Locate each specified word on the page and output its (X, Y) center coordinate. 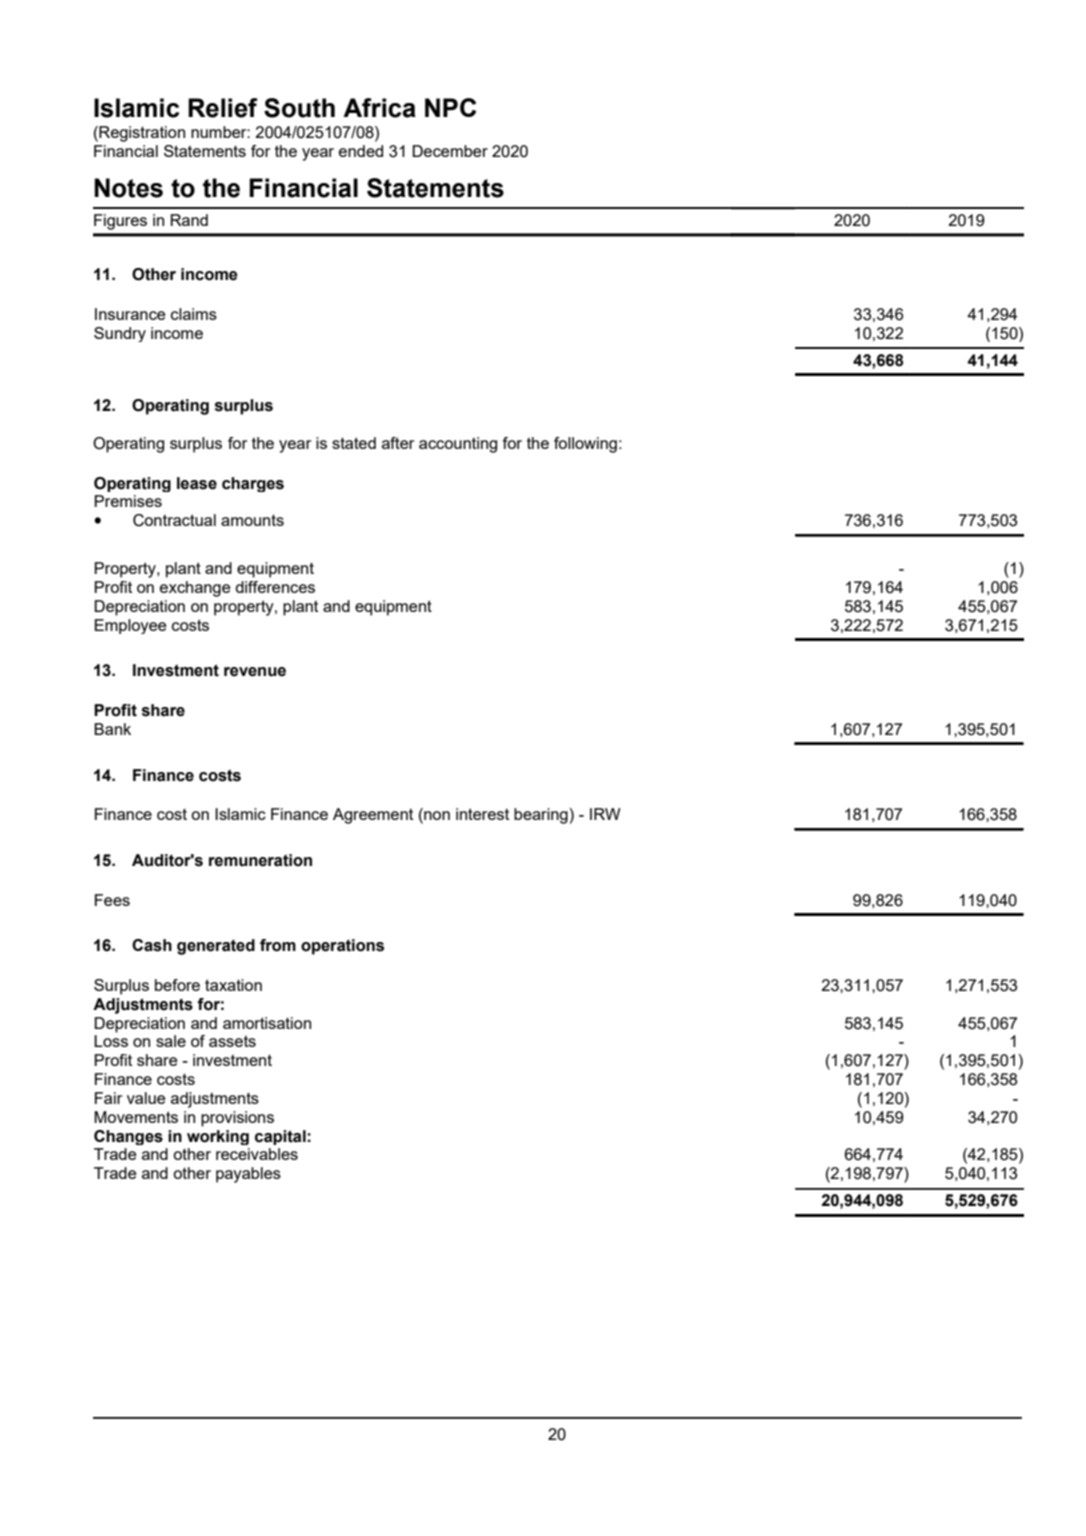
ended (361, 151)
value (146, 1098)
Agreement (373, 816)
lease (197, 483)
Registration (141, 134)
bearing (541, 816)
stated (354, 443)
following (585, 445)
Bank (112, 729)
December (450, 151)
